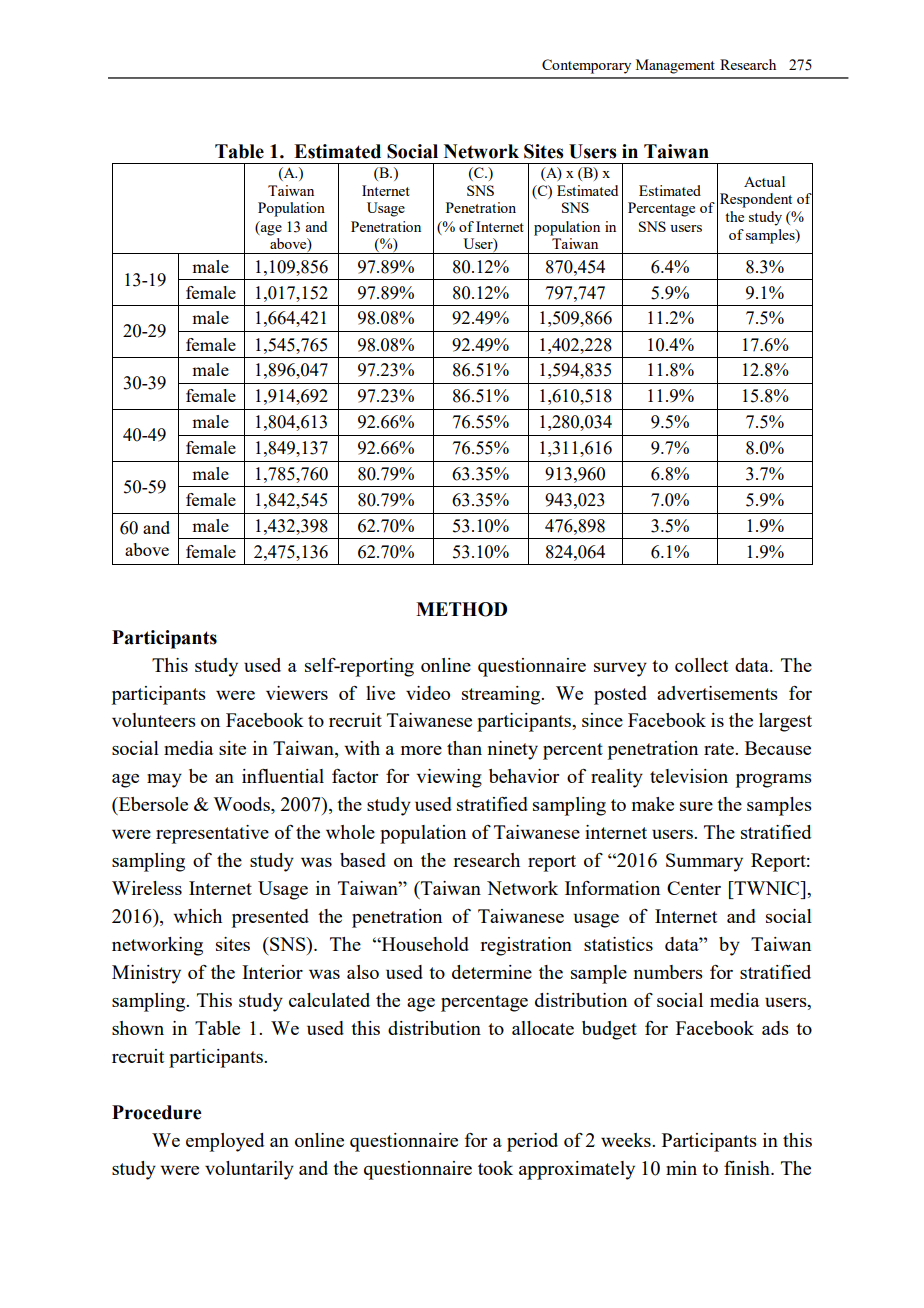 Image resolution: width=924 pixels, height=1308 pixels. Describe the element at coordinates (495, 1168) in the image. I see `took` at that location.
